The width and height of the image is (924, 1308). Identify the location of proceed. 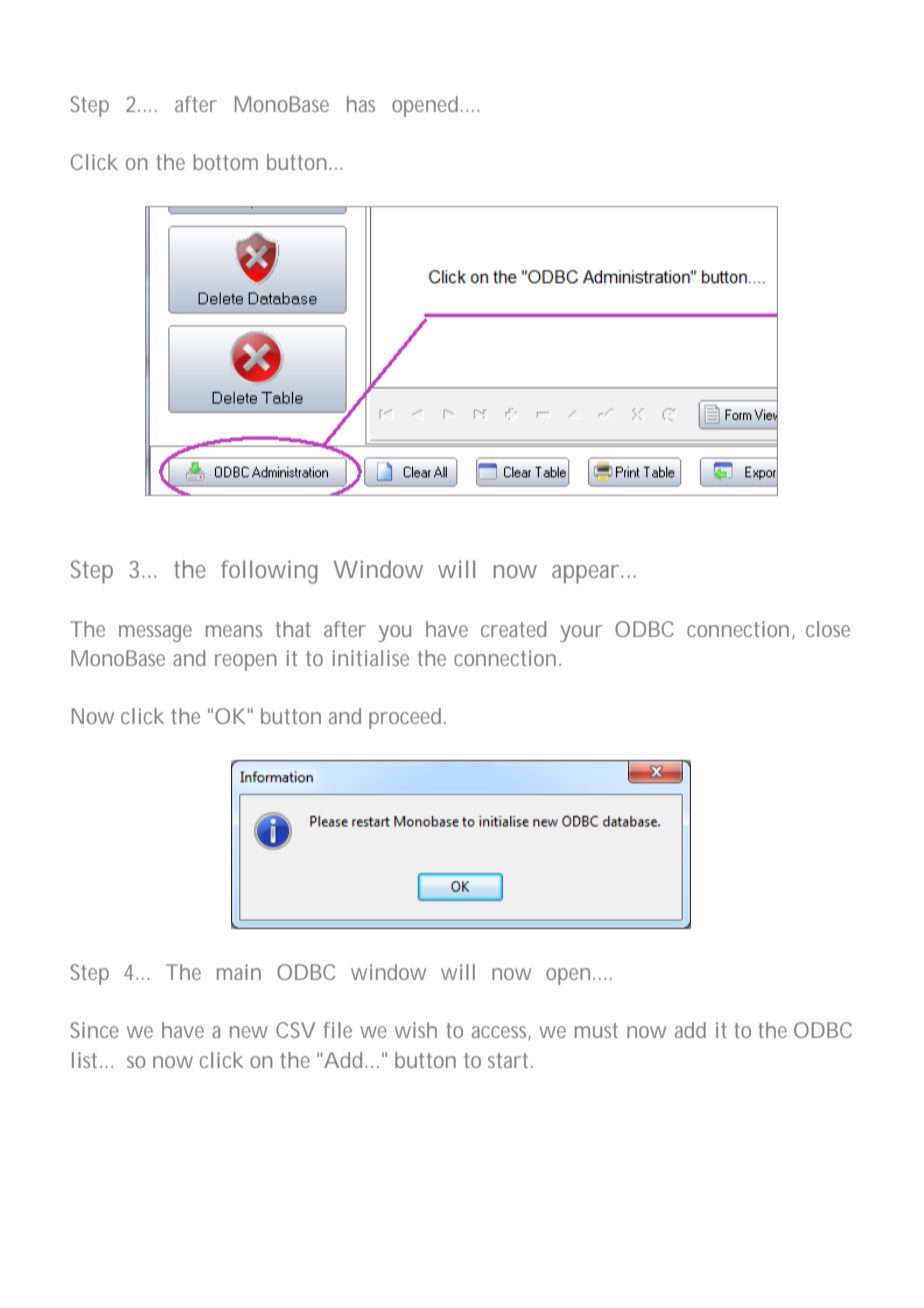
(405, 718).
